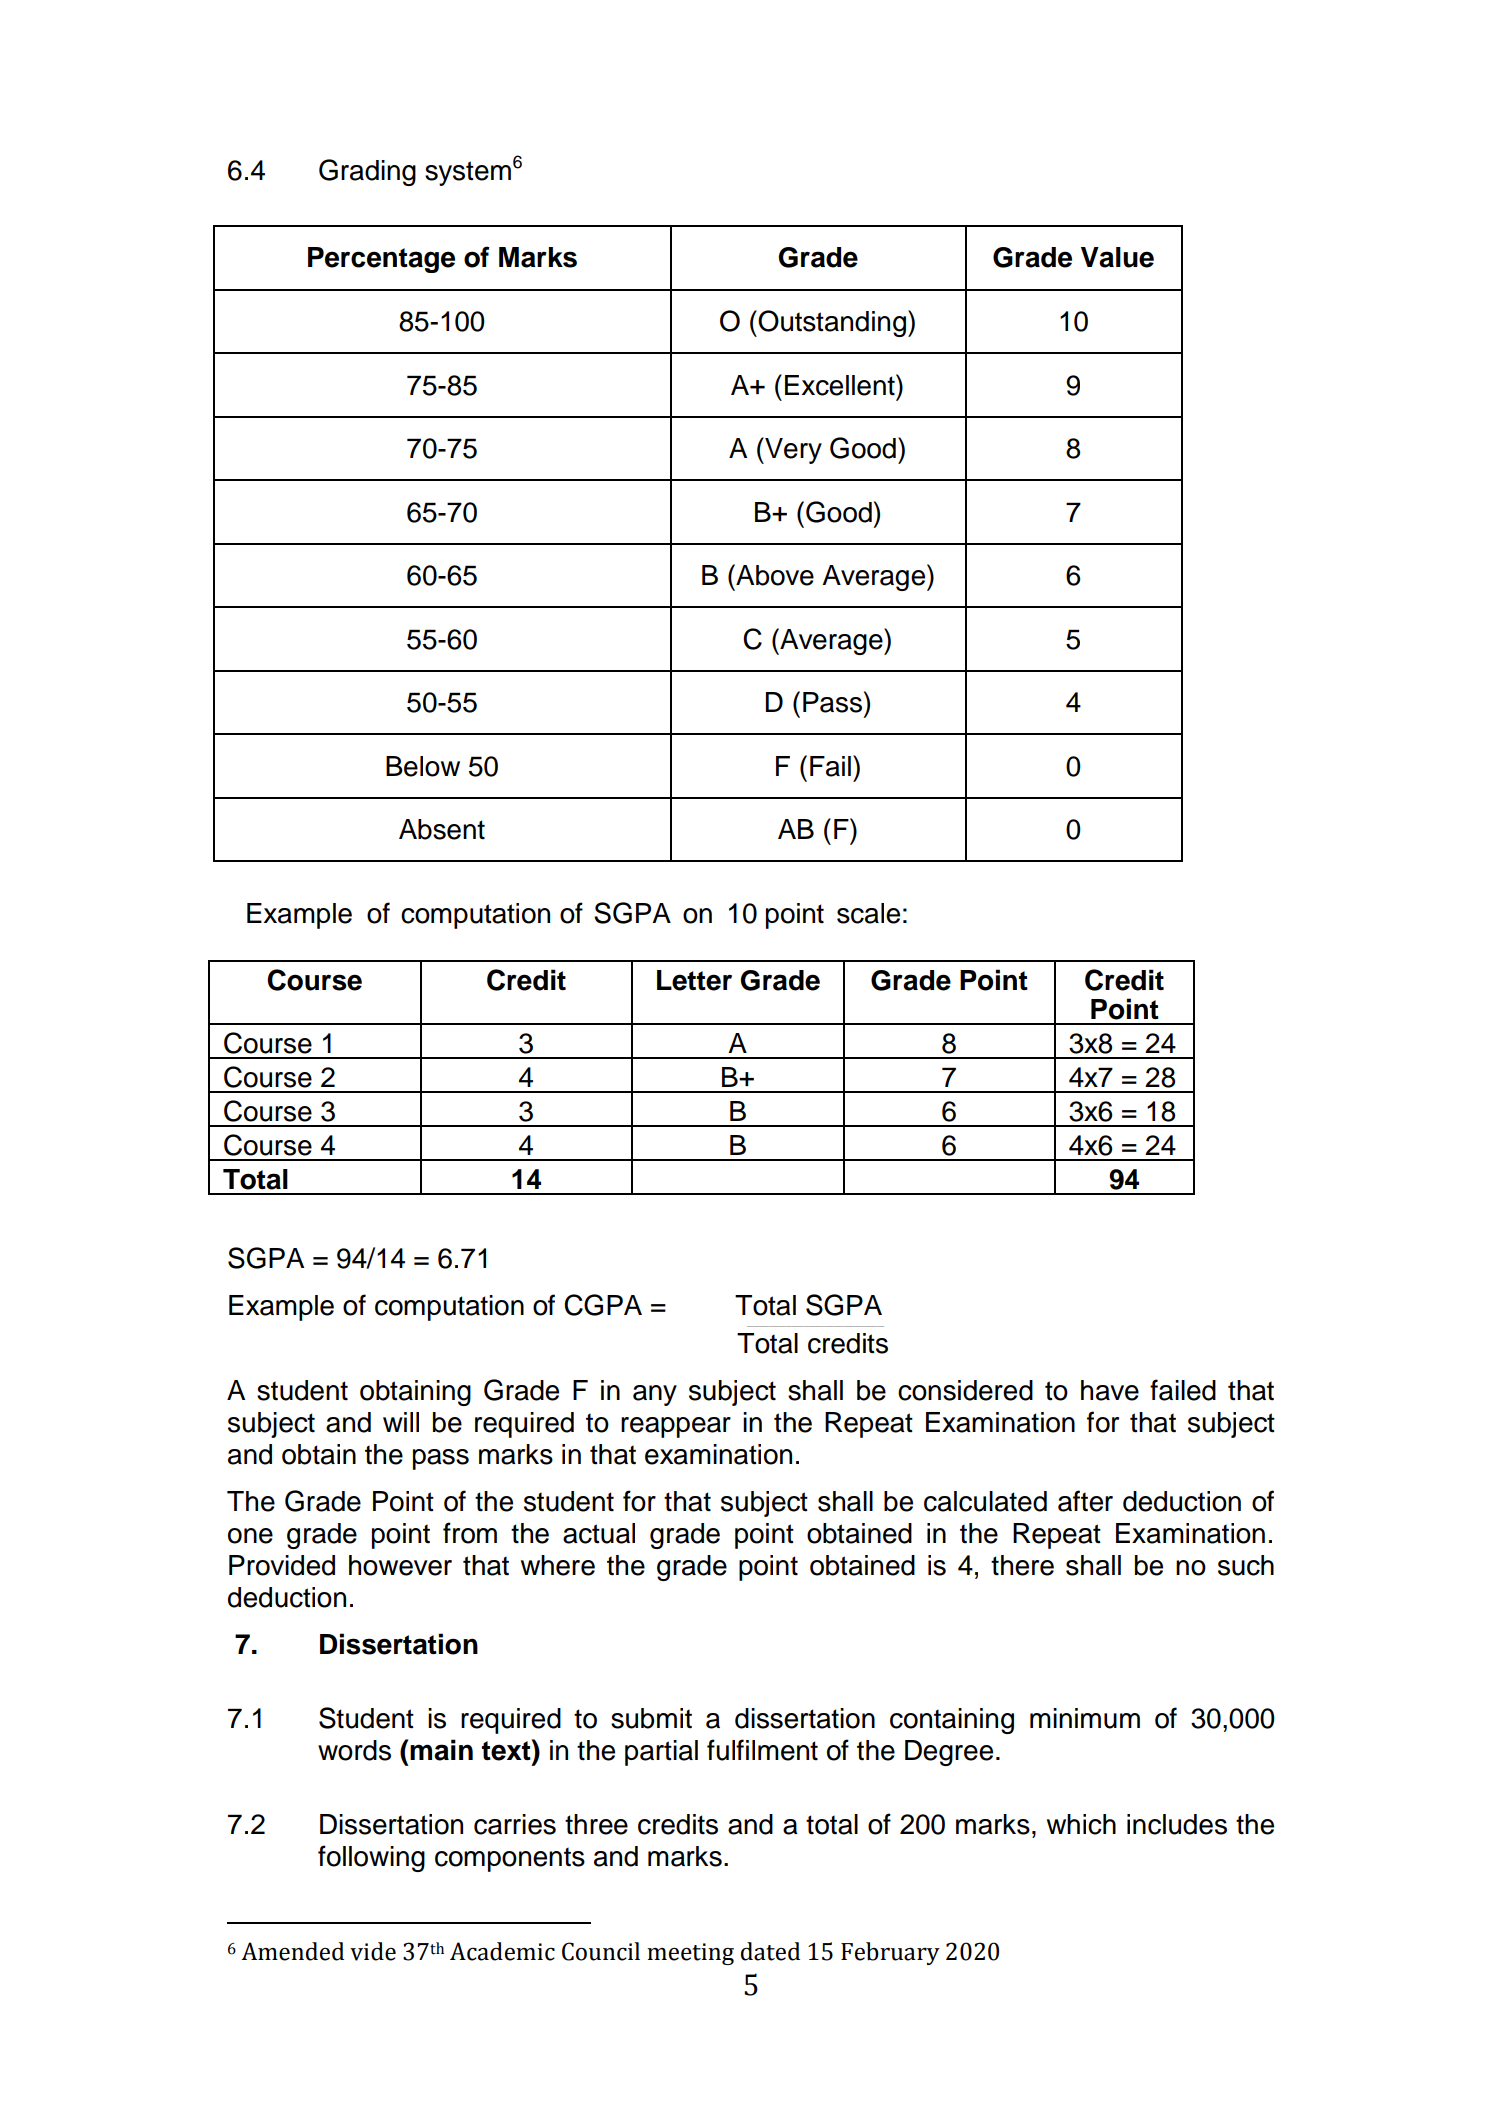  Describe the element at coordinates (770, 1951) in the screenshot. I see `dated` at that location.
